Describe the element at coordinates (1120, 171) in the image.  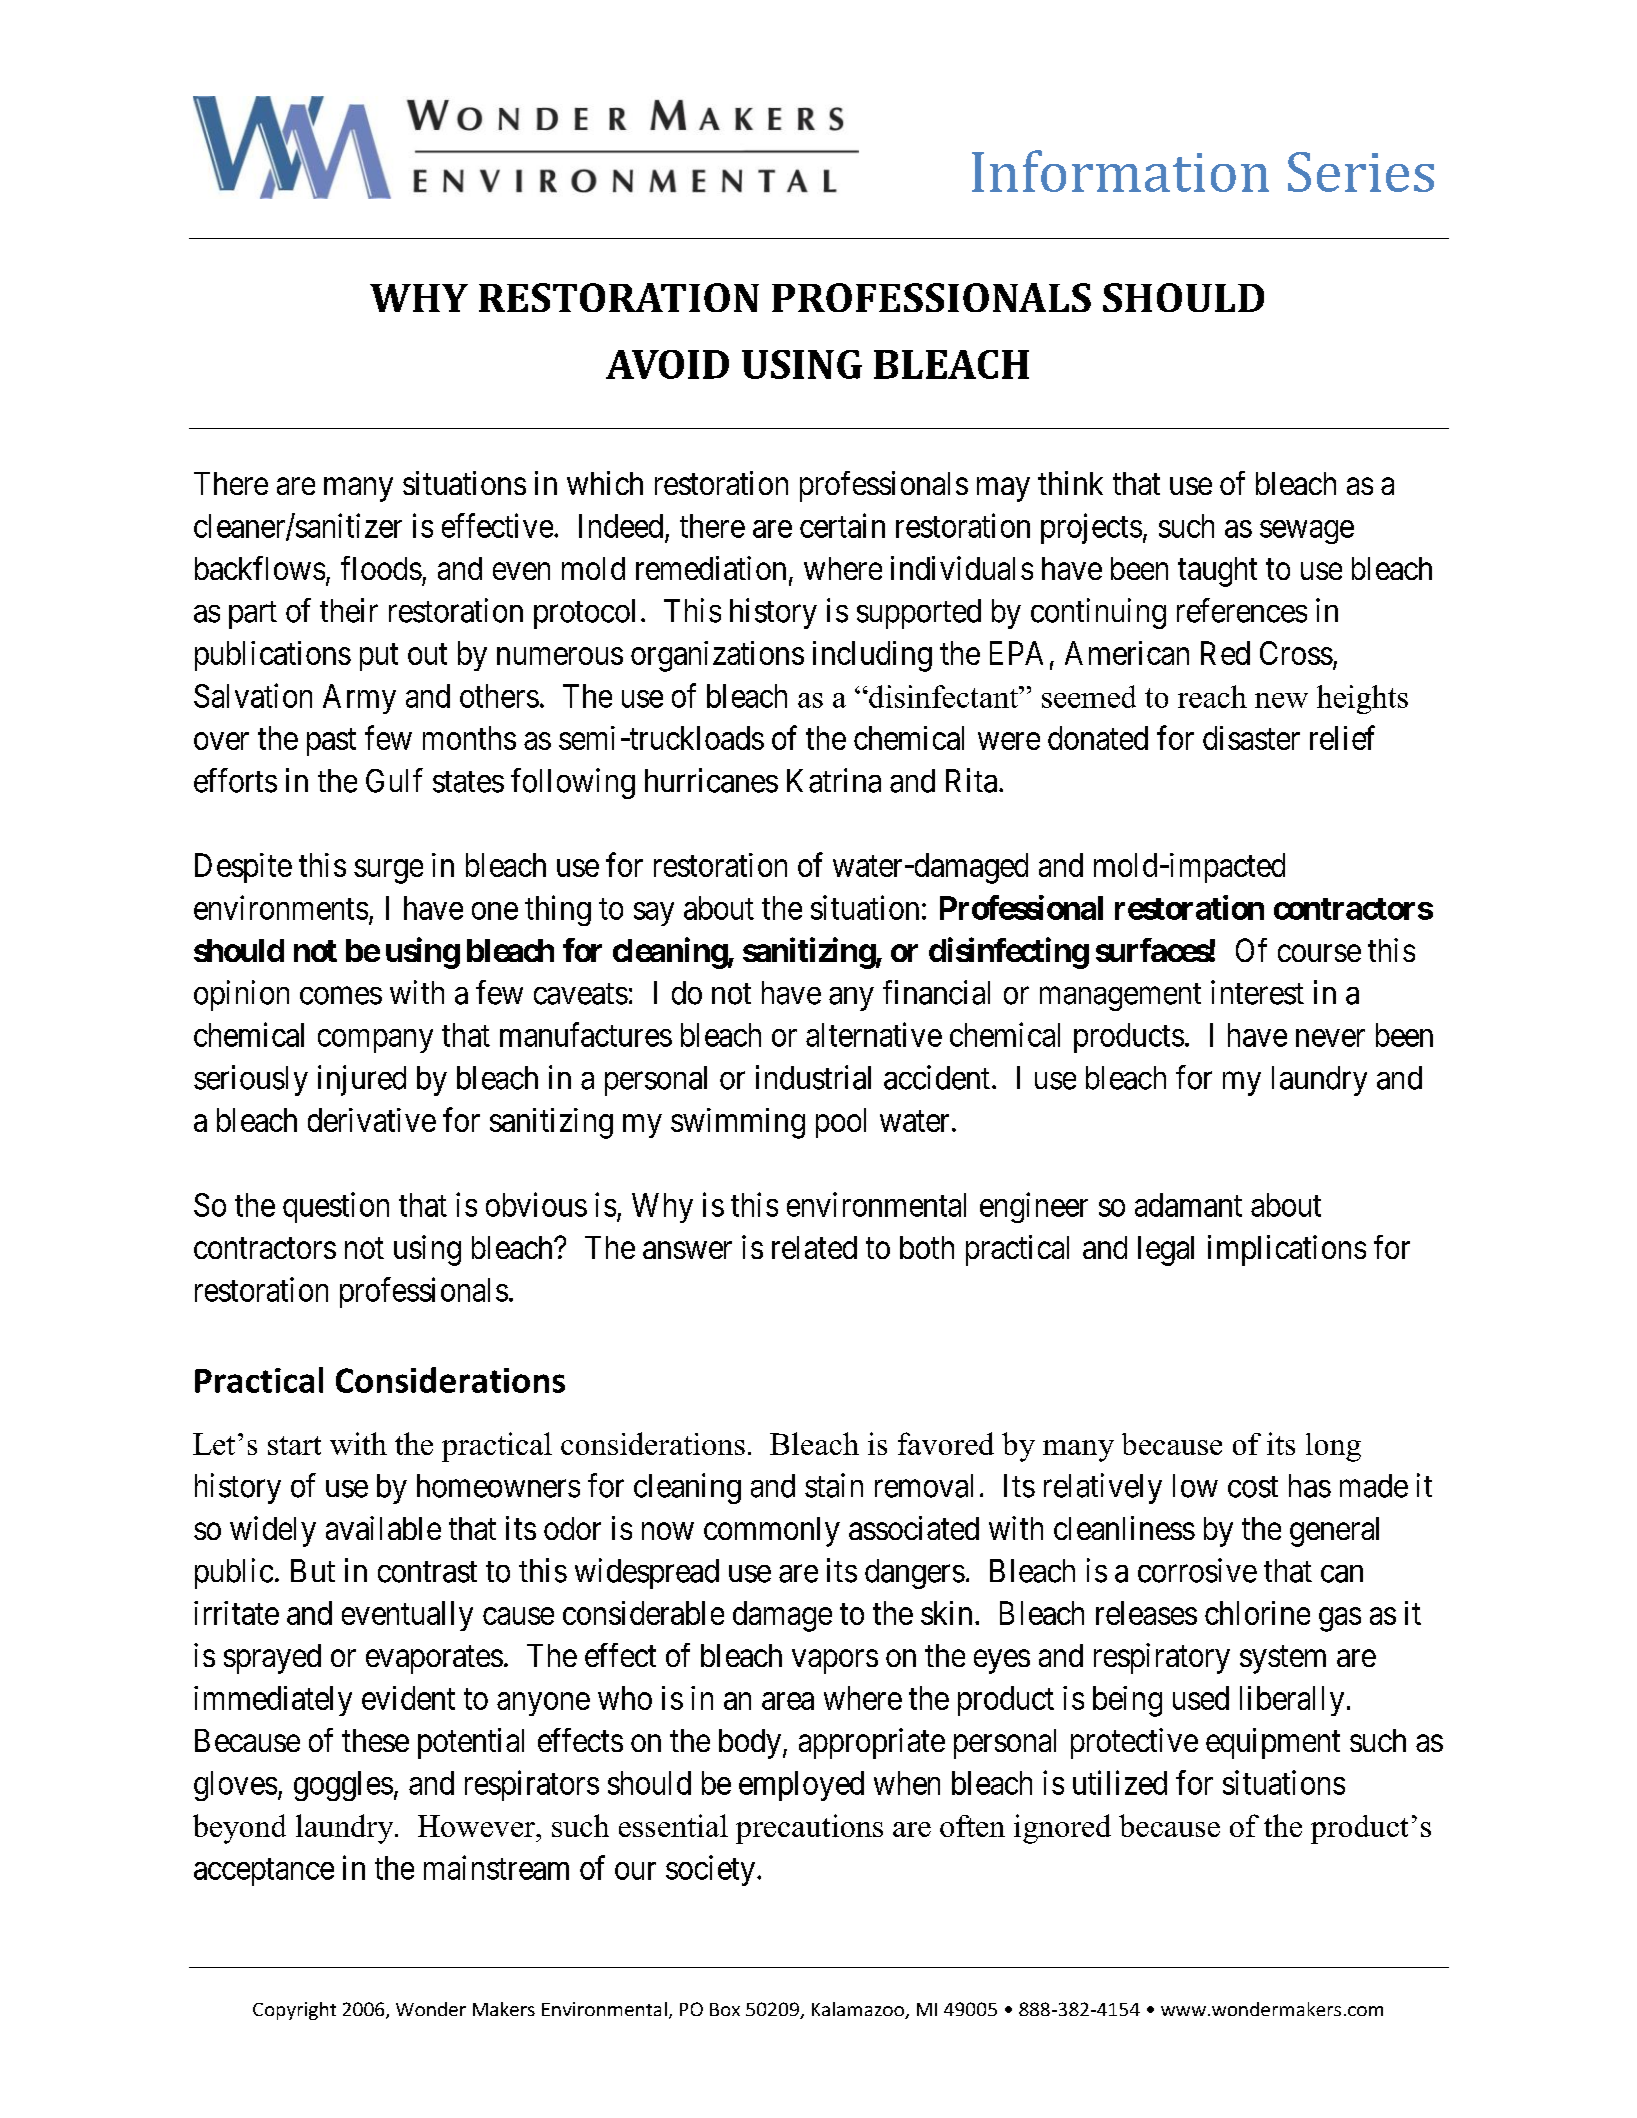
I see `Information` at that location.
